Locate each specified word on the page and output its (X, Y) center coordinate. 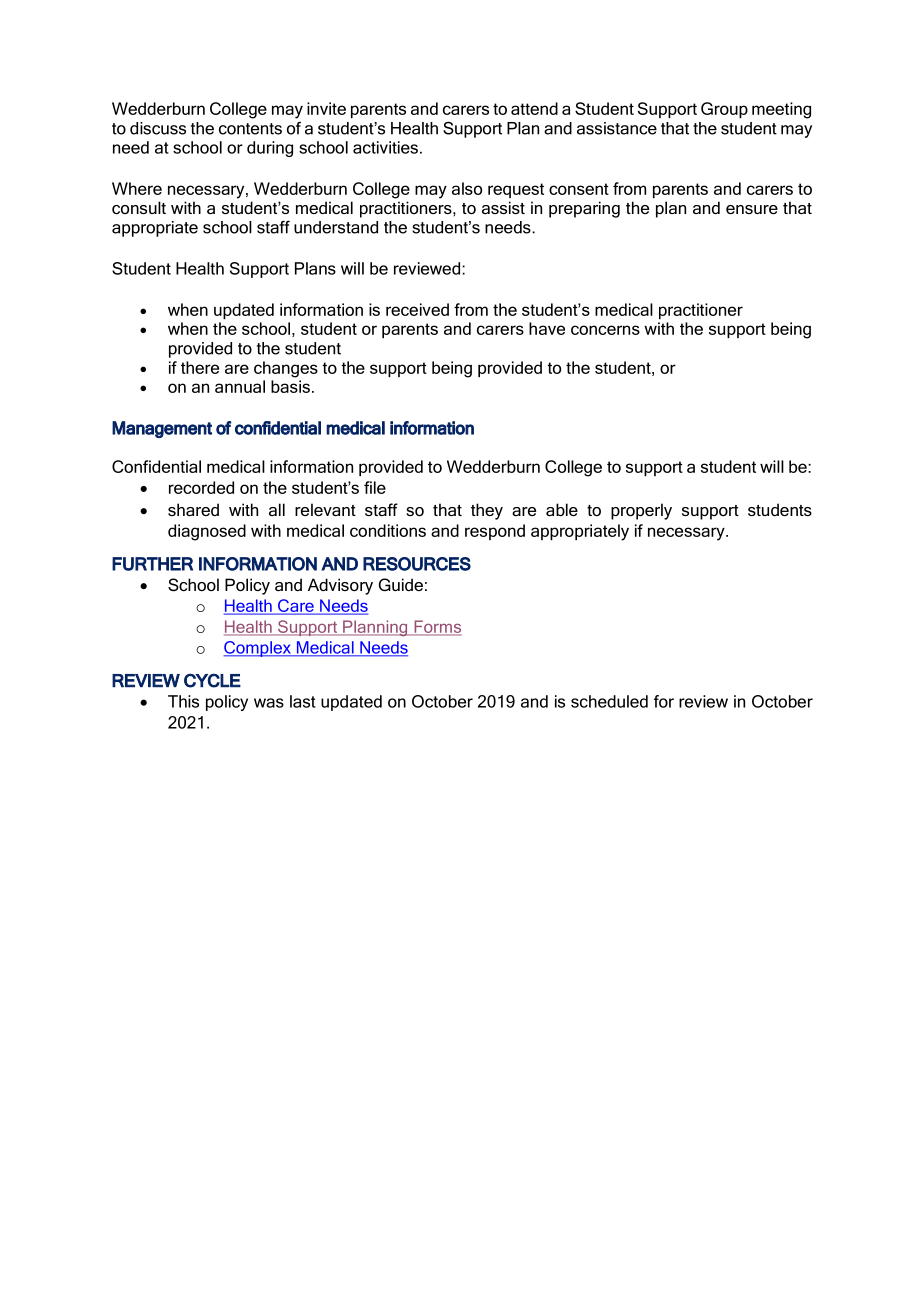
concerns (605, 330)
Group (724, 110)
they (487, 511)
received (417, 309)
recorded (201, 487)
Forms (437, 627)
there (200, 367)
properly (641, 511)
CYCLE (212, 680)
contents (250, 129)
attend (534, 108)
